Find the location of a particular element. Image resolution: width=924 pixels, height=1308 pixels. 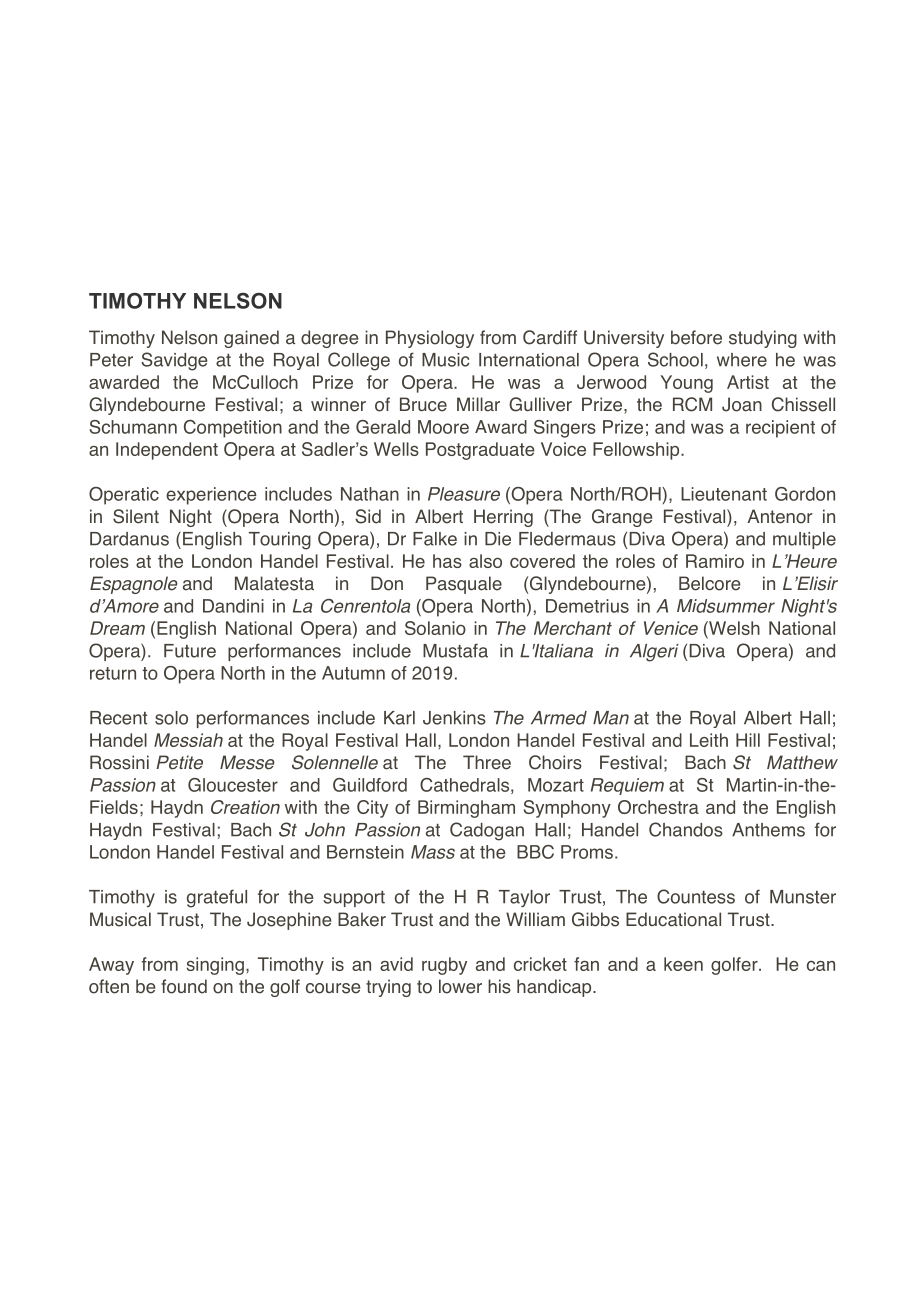

gained is located at coordinates (251, 339).
